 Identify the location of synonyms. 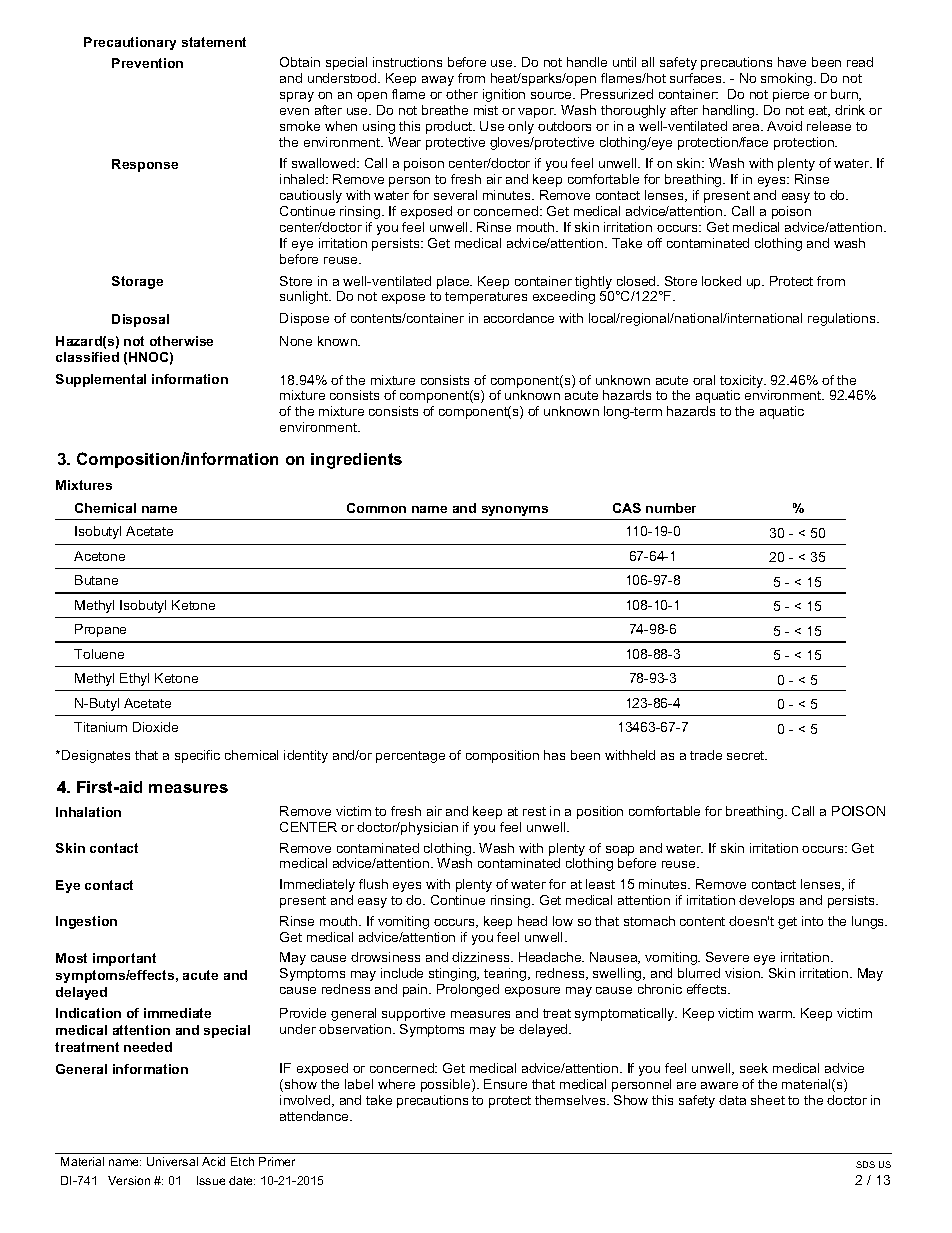
(515, 511).
